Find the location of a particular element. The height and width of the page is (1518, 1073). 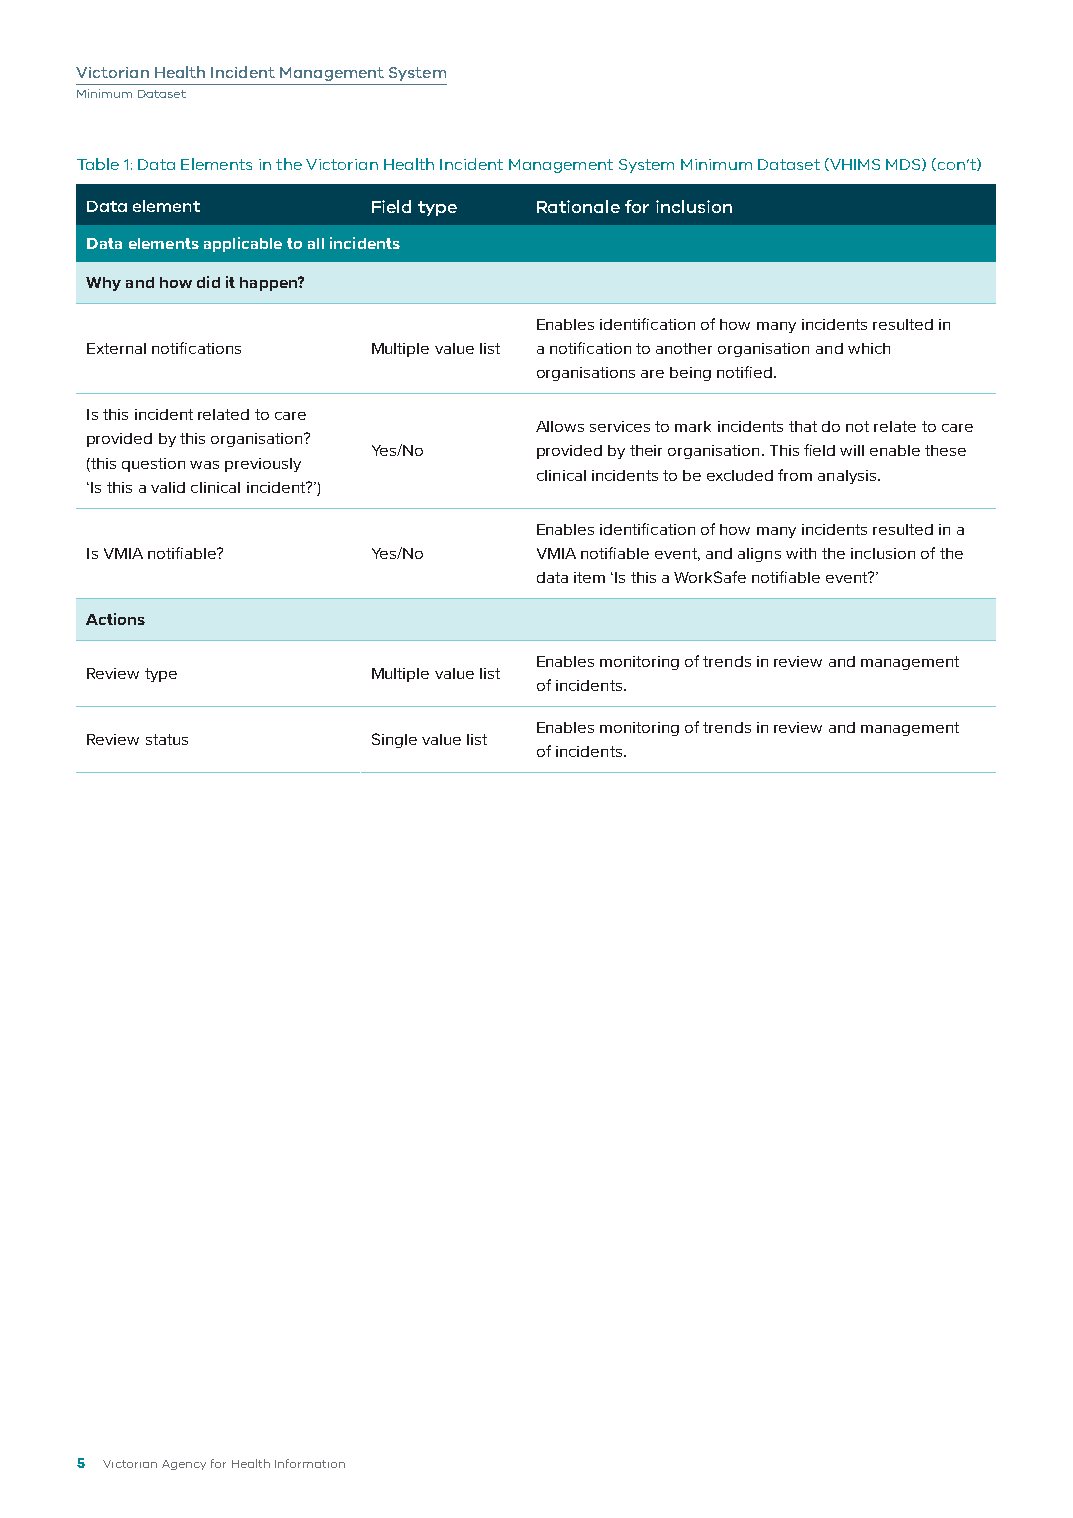

status is located at coordinates (167, 739).
